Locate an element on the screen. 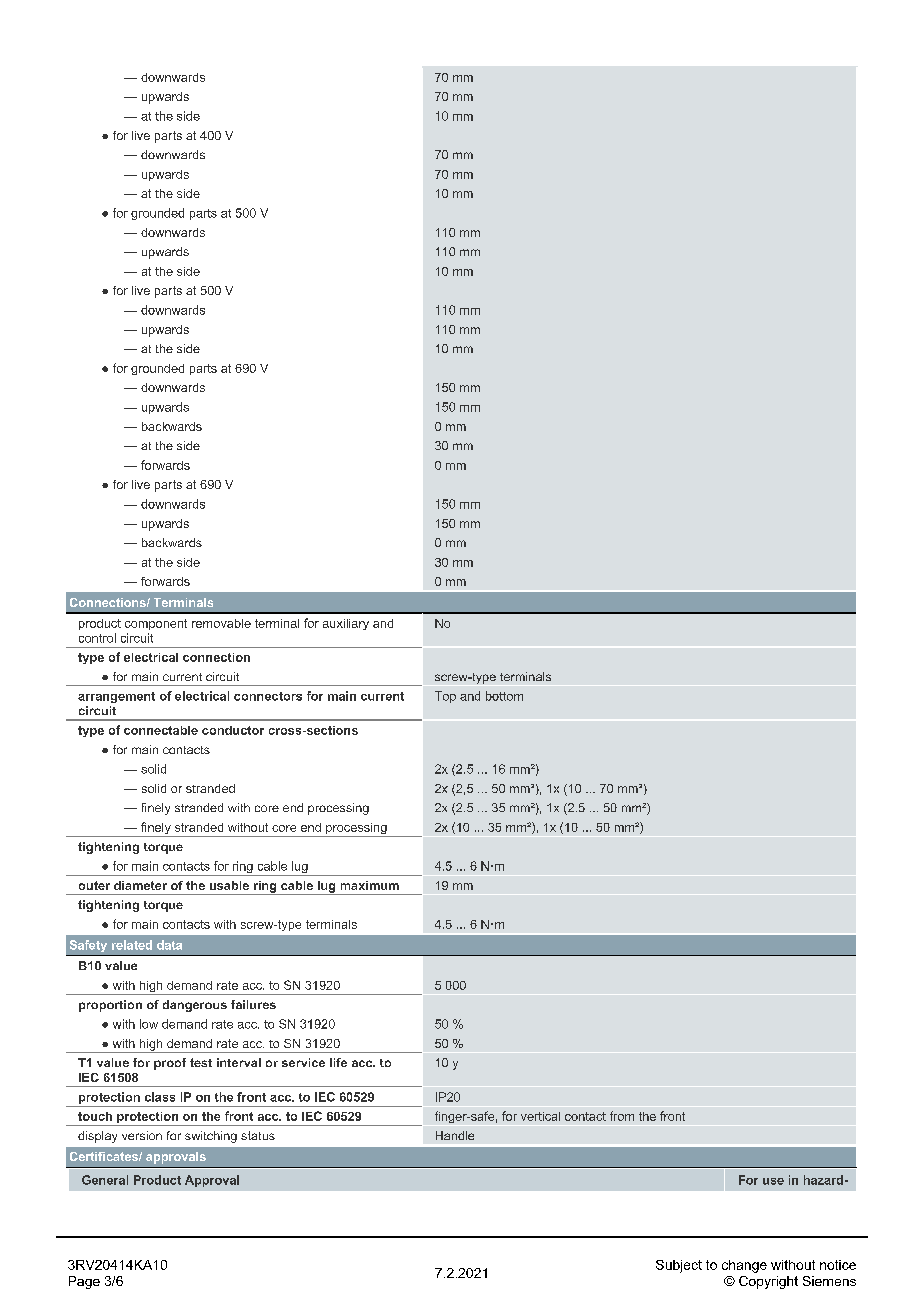  from is located at coordinates (622, 1116).
